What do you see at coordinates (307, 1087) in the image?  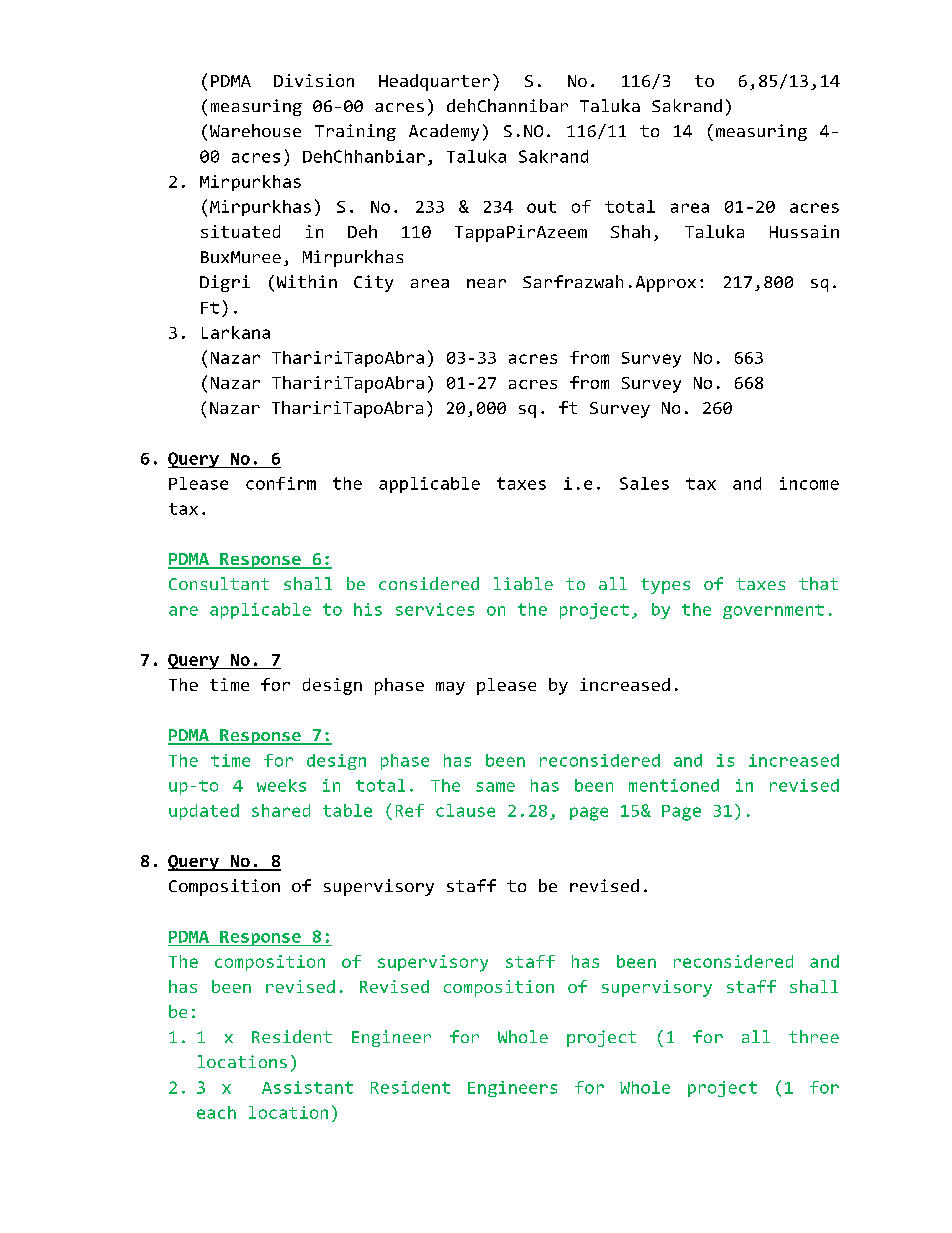 I see `Assistant` at bounding box center [307, 1087].
